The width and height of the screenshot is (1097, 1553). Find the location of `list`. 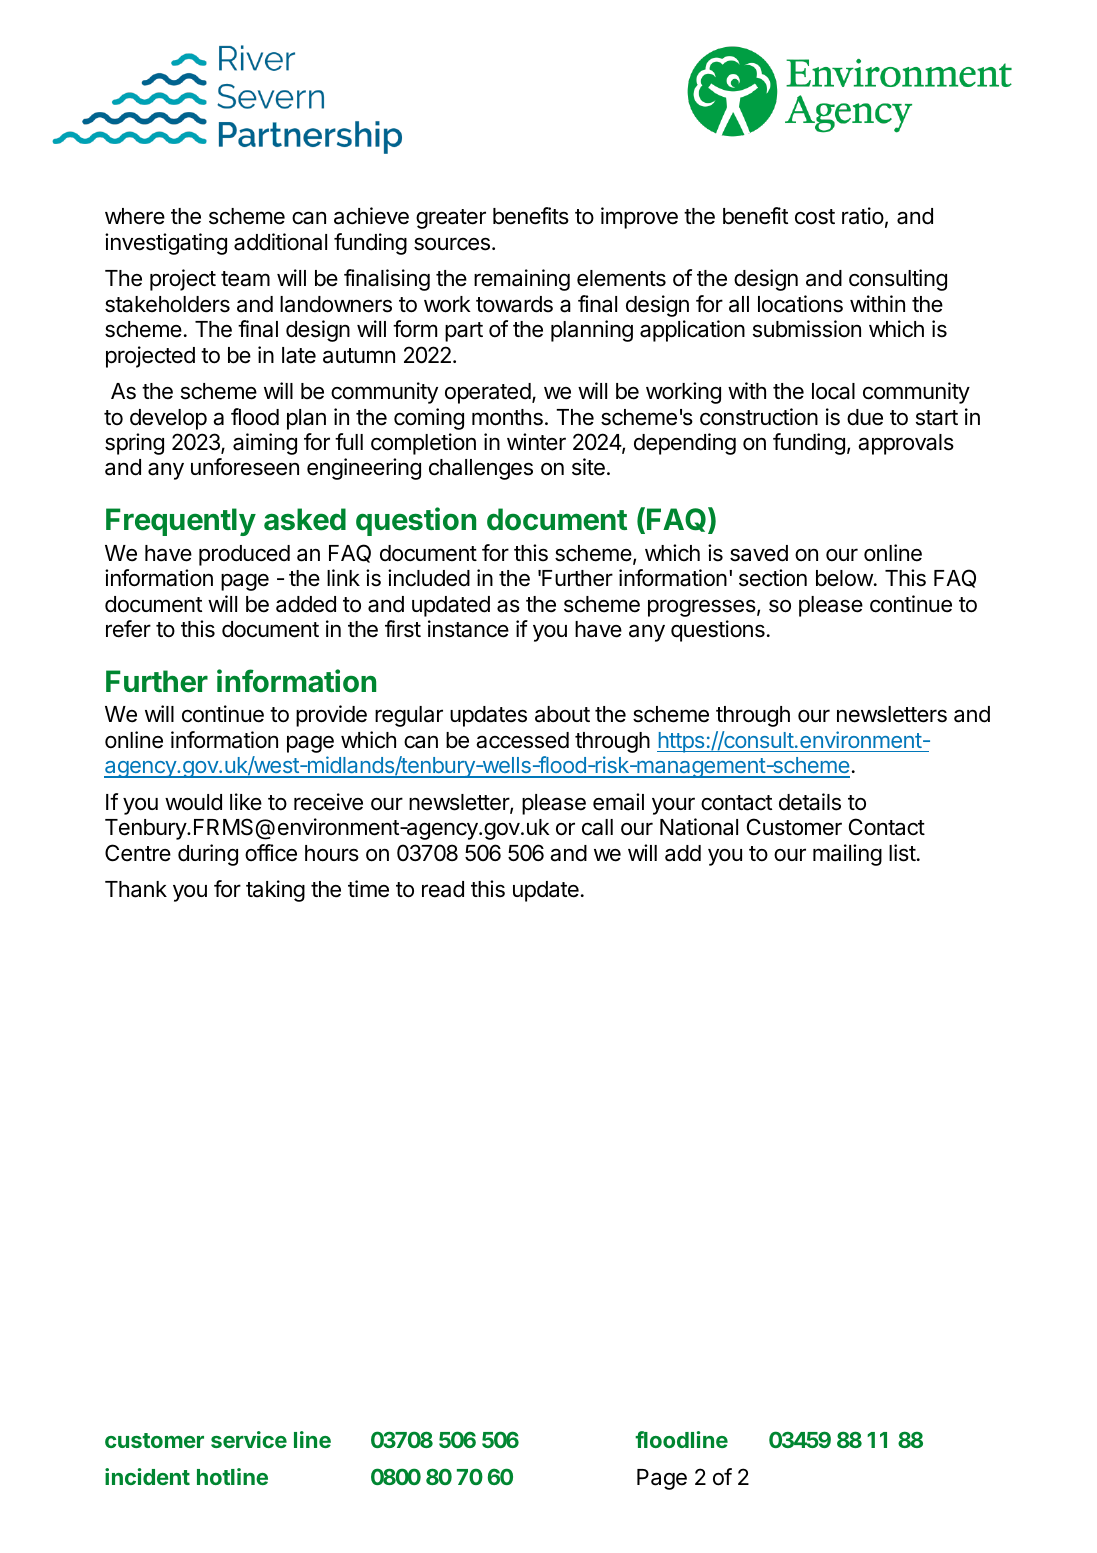

list is located at coordinates (902, 853).
